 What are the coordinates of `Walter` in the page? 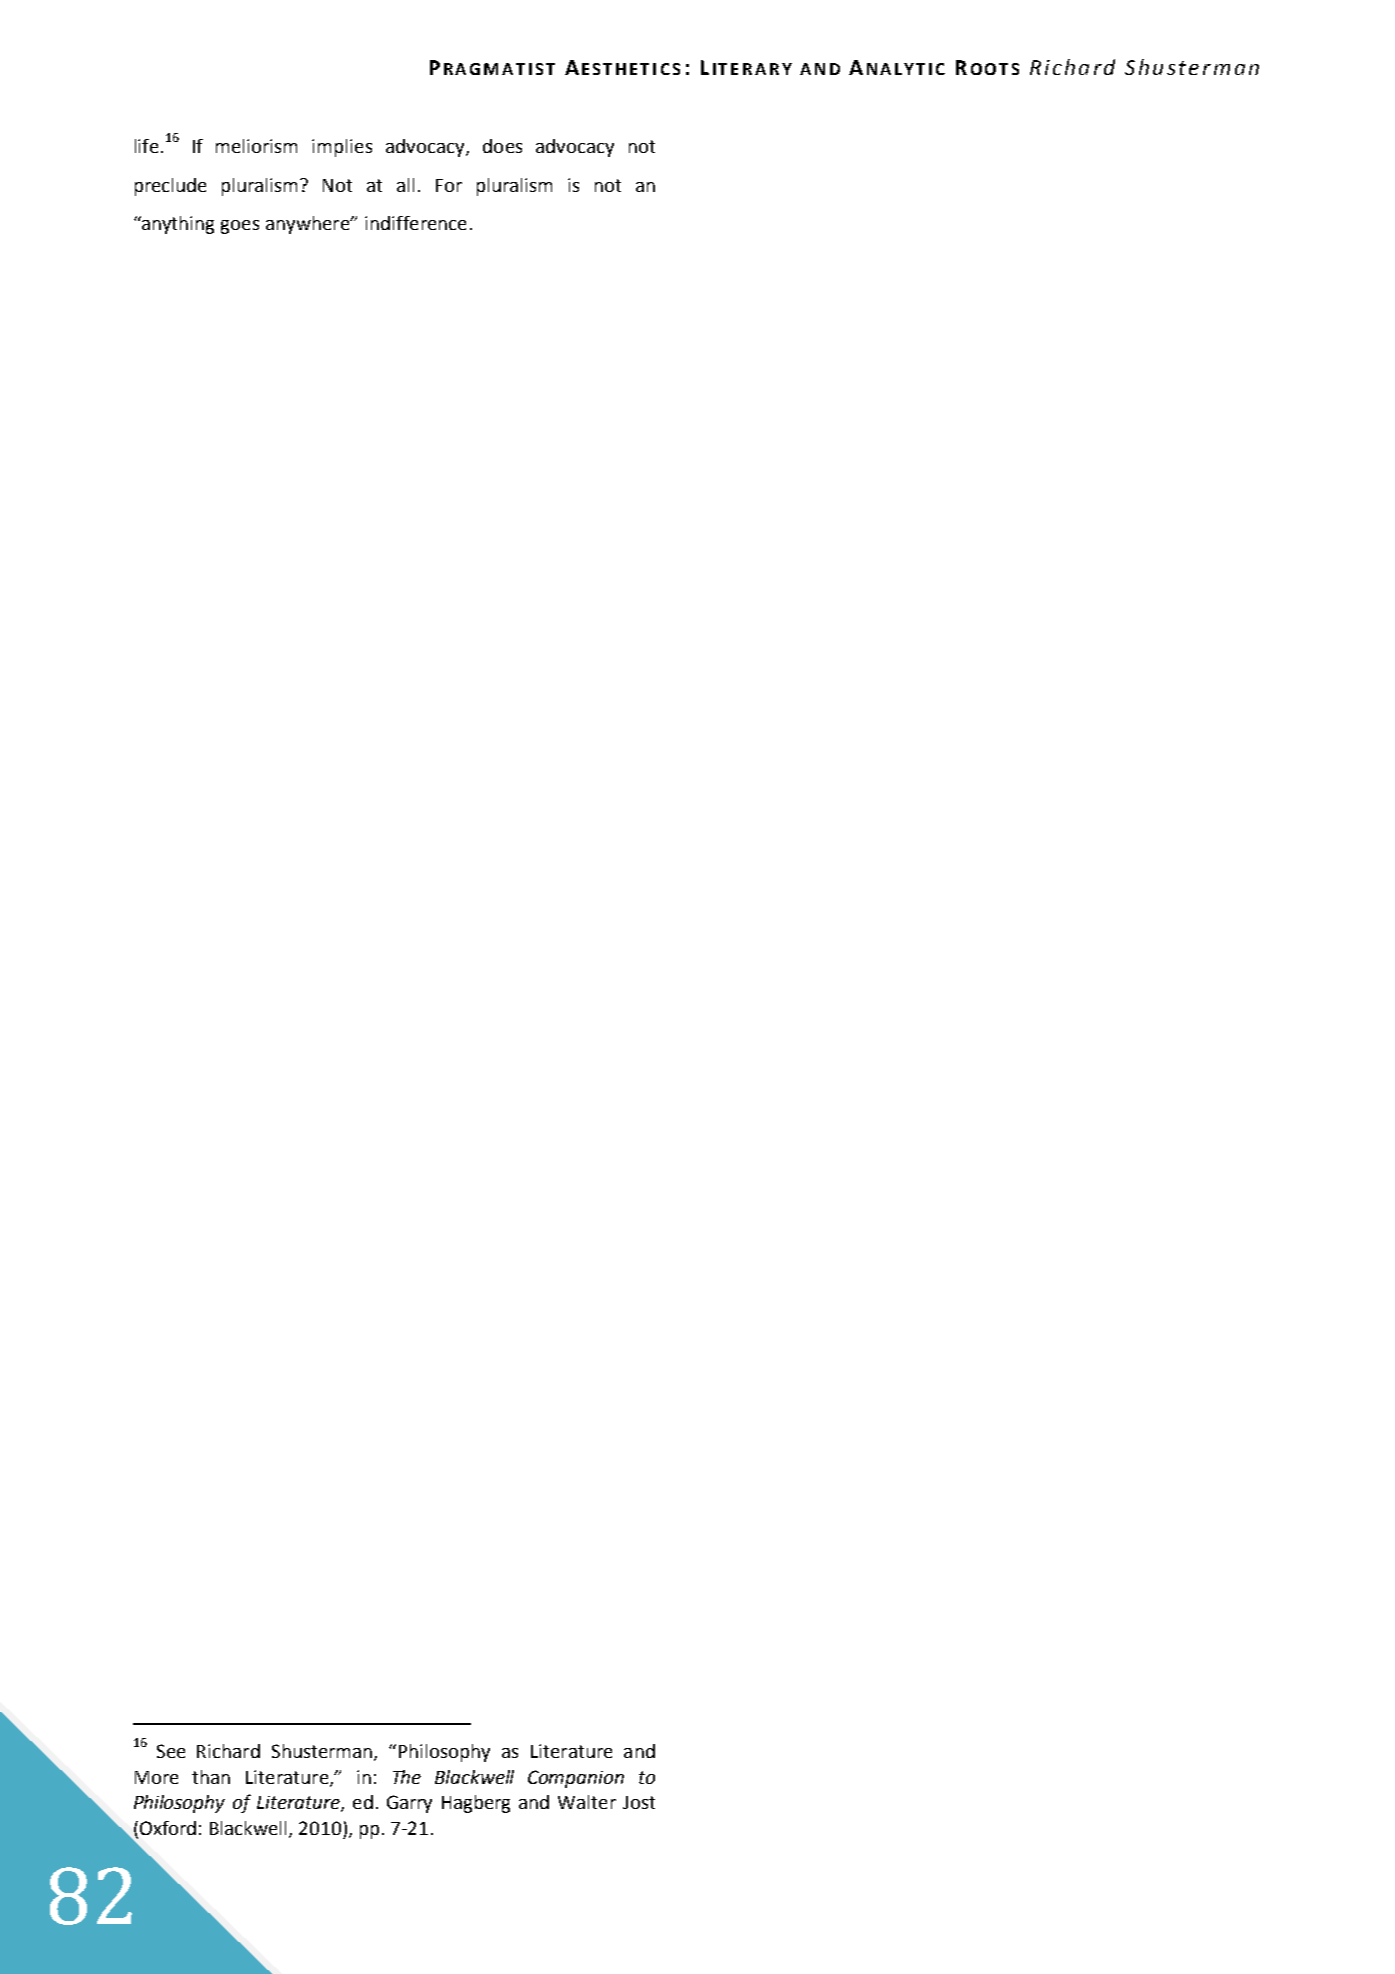 It's located at (587, 1802).
